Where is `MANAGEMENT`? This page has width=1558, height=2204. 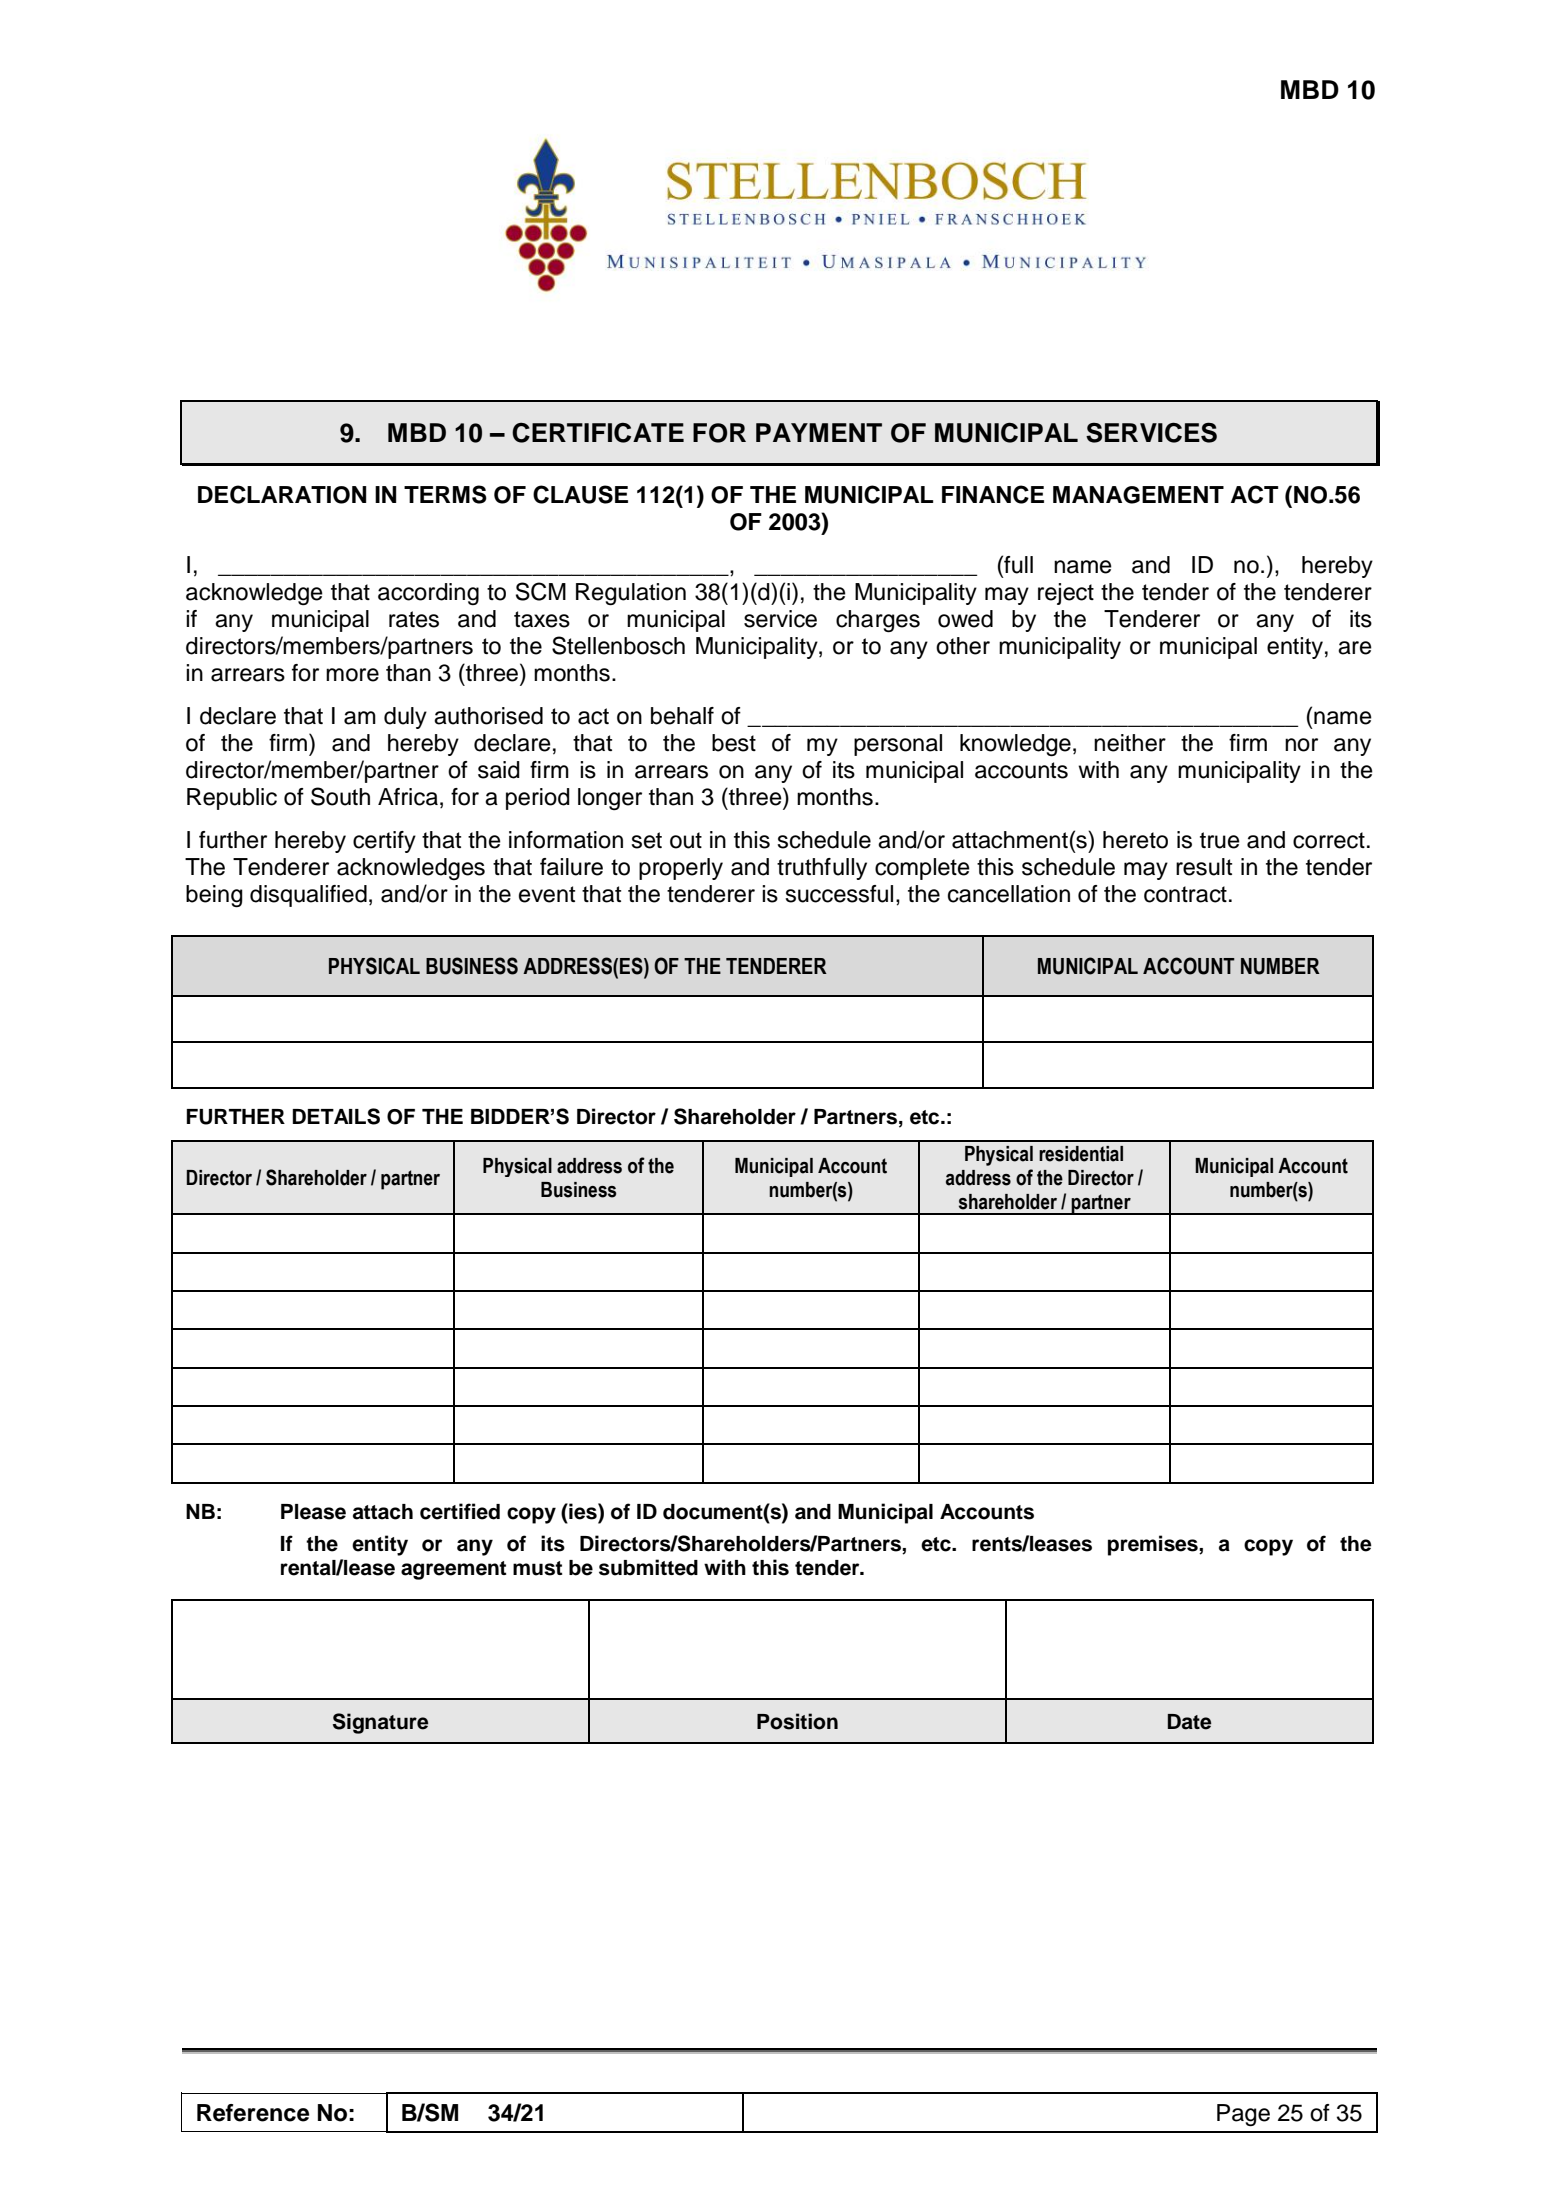
MANAGEMENT is located at coordinates (1138, 495).
